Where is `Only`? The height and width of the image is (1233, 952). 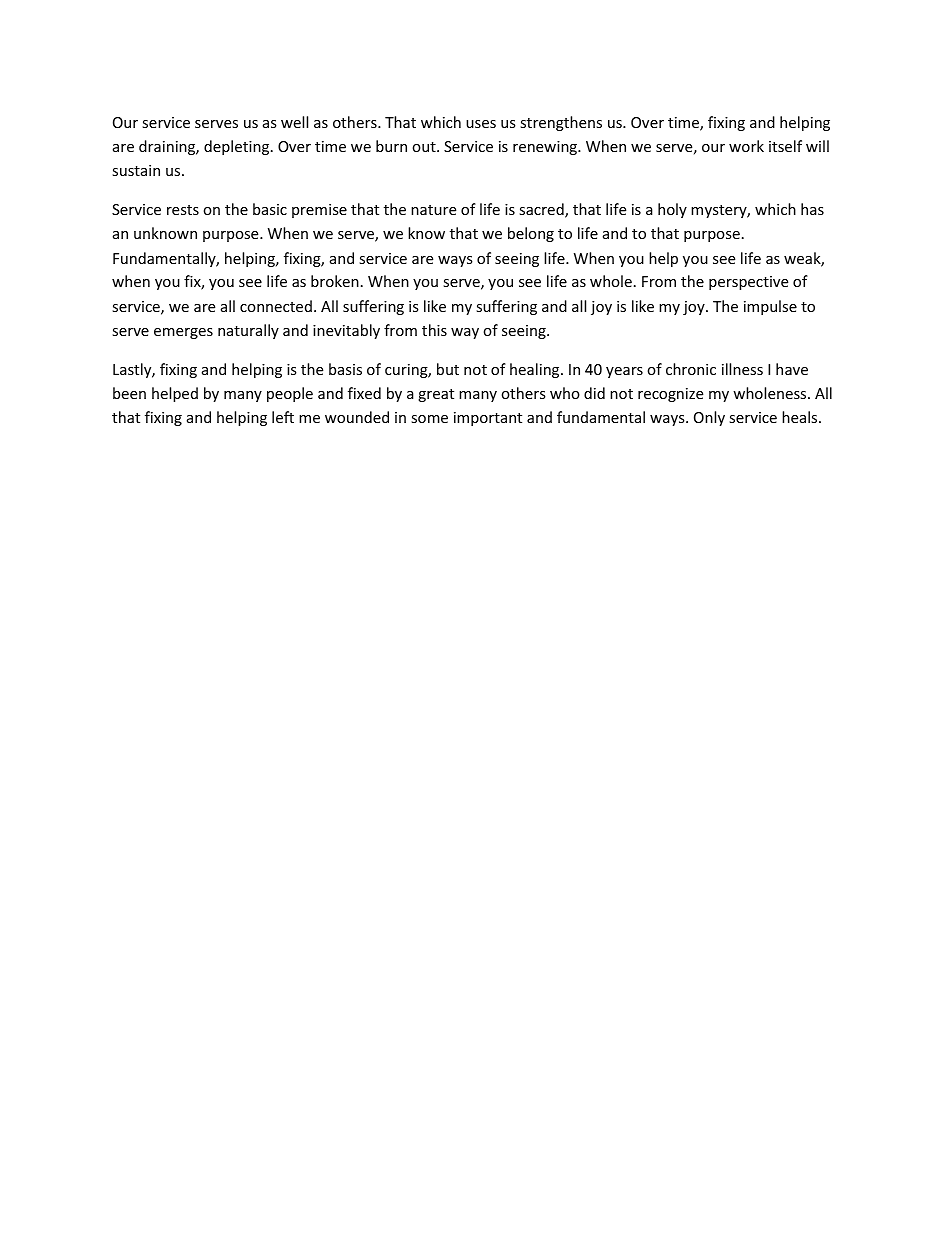 Only is located at coordinates (709, 418).
